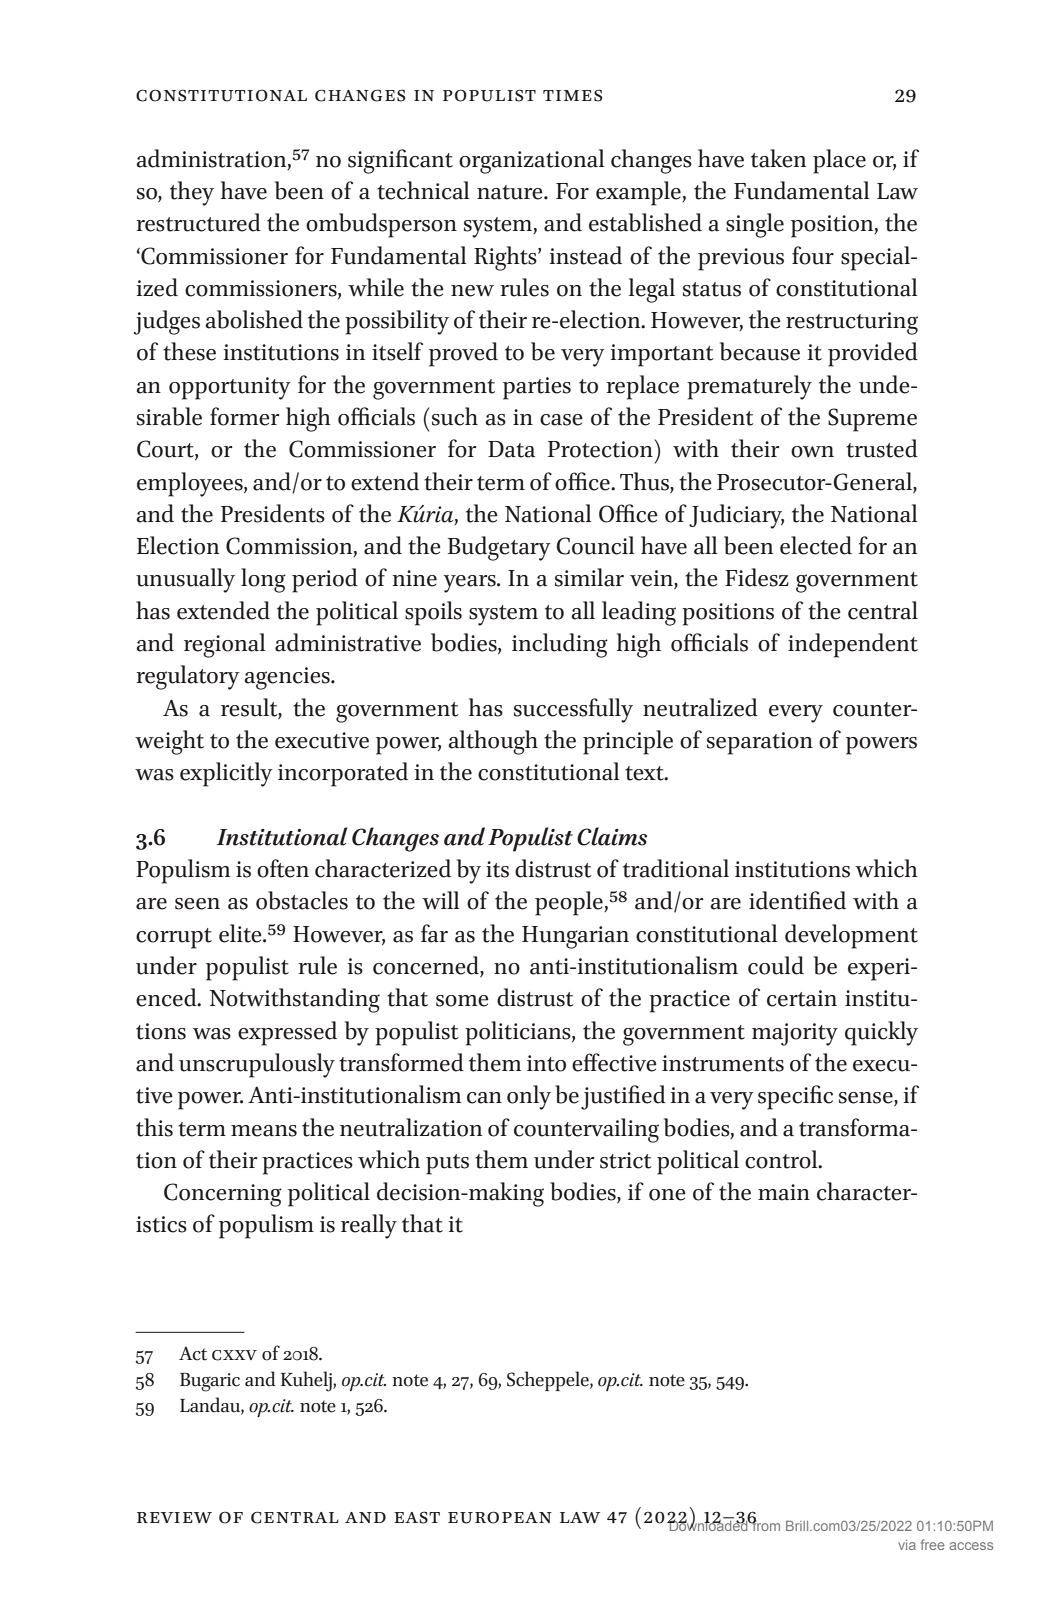  Describe the element at coordinates (851, 936) in the image. I see `development` at that location.
